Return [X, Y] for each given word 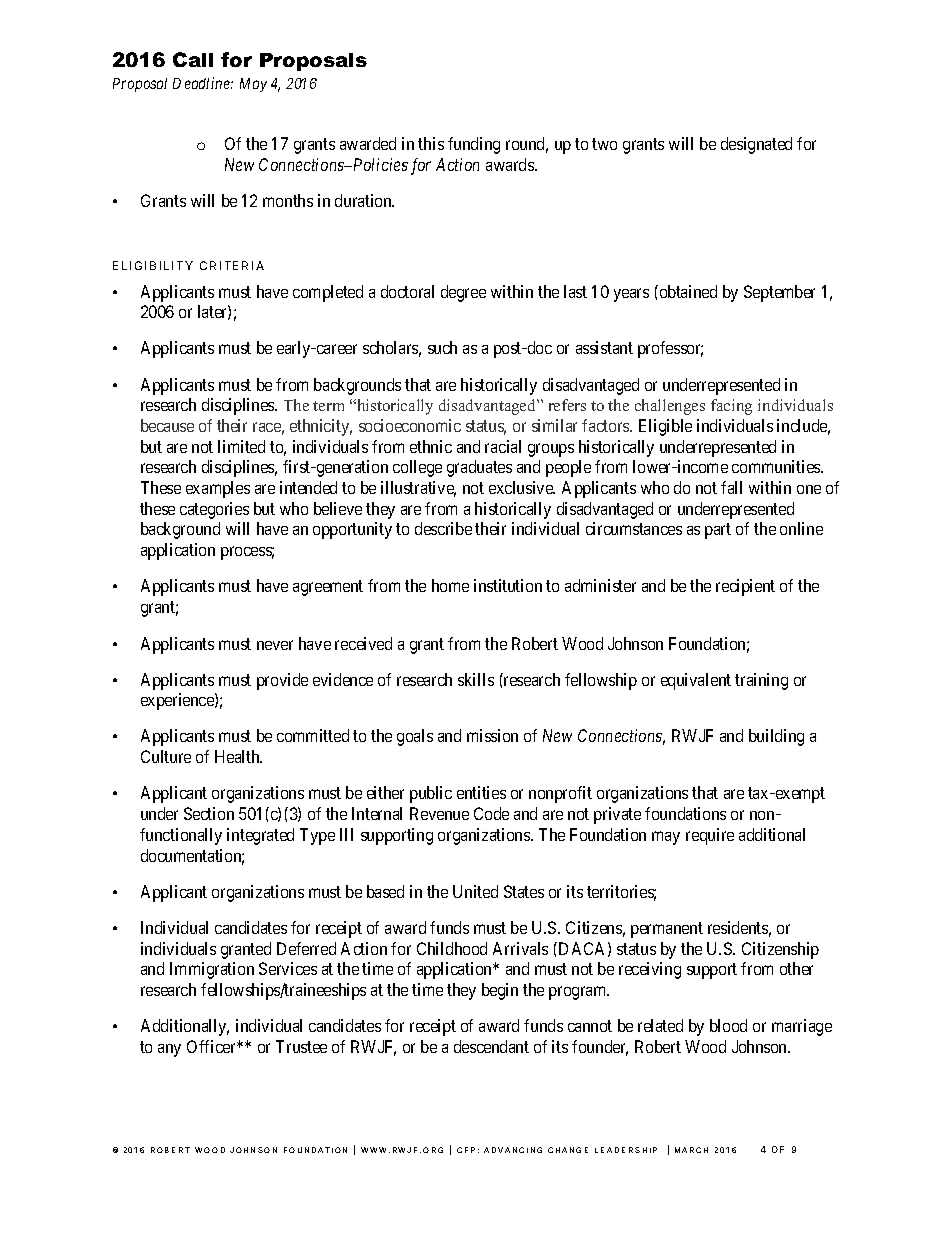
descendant [491, 1046]
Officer [213, 1046]
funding [474, 145]
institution [508, 585]
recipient [745, 587]
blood [728, 1025]
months [288, 200]
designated [756, 145]
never [275, 645]
